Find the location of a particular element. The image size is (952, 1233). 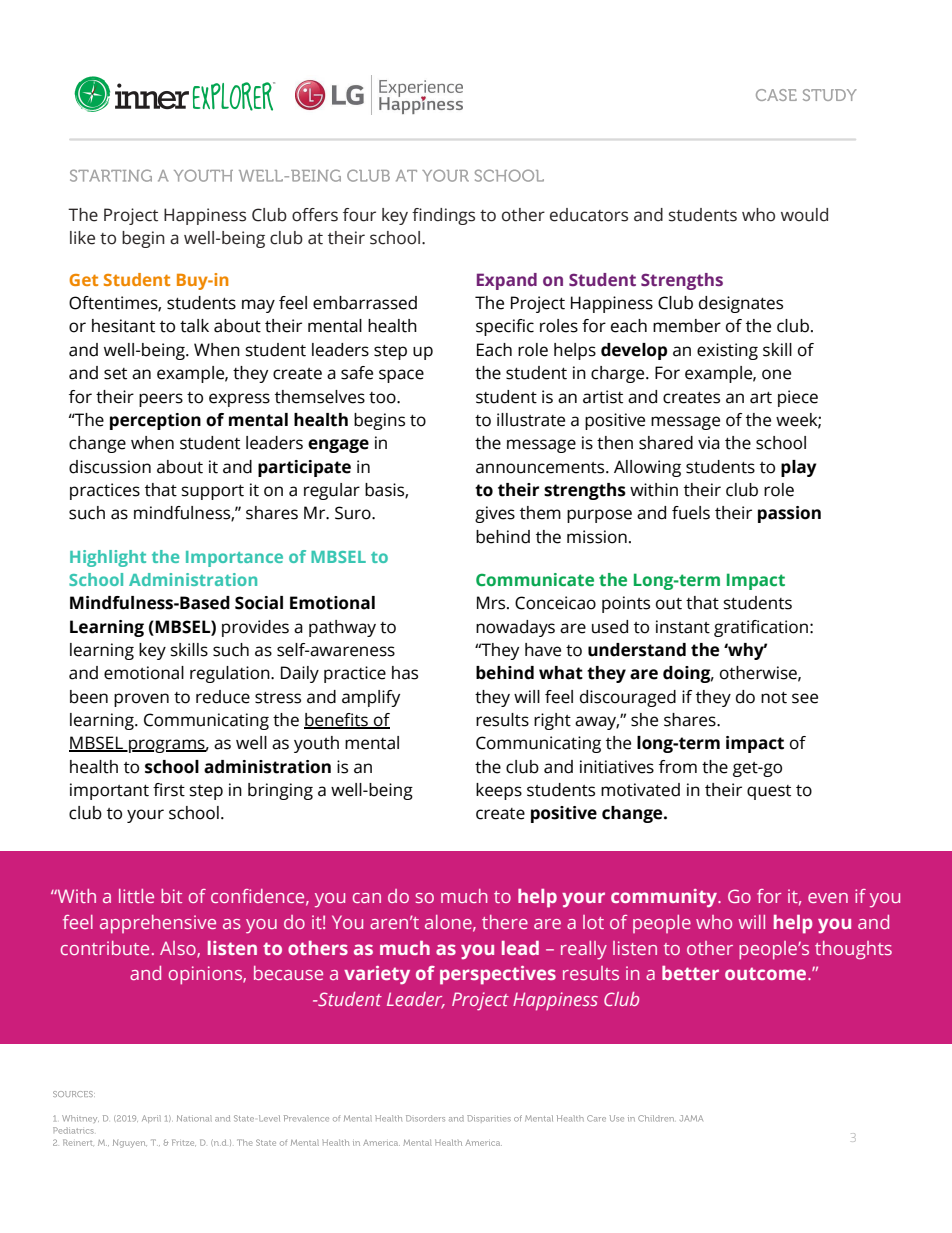

provides is located at coordinates (255, 628).
